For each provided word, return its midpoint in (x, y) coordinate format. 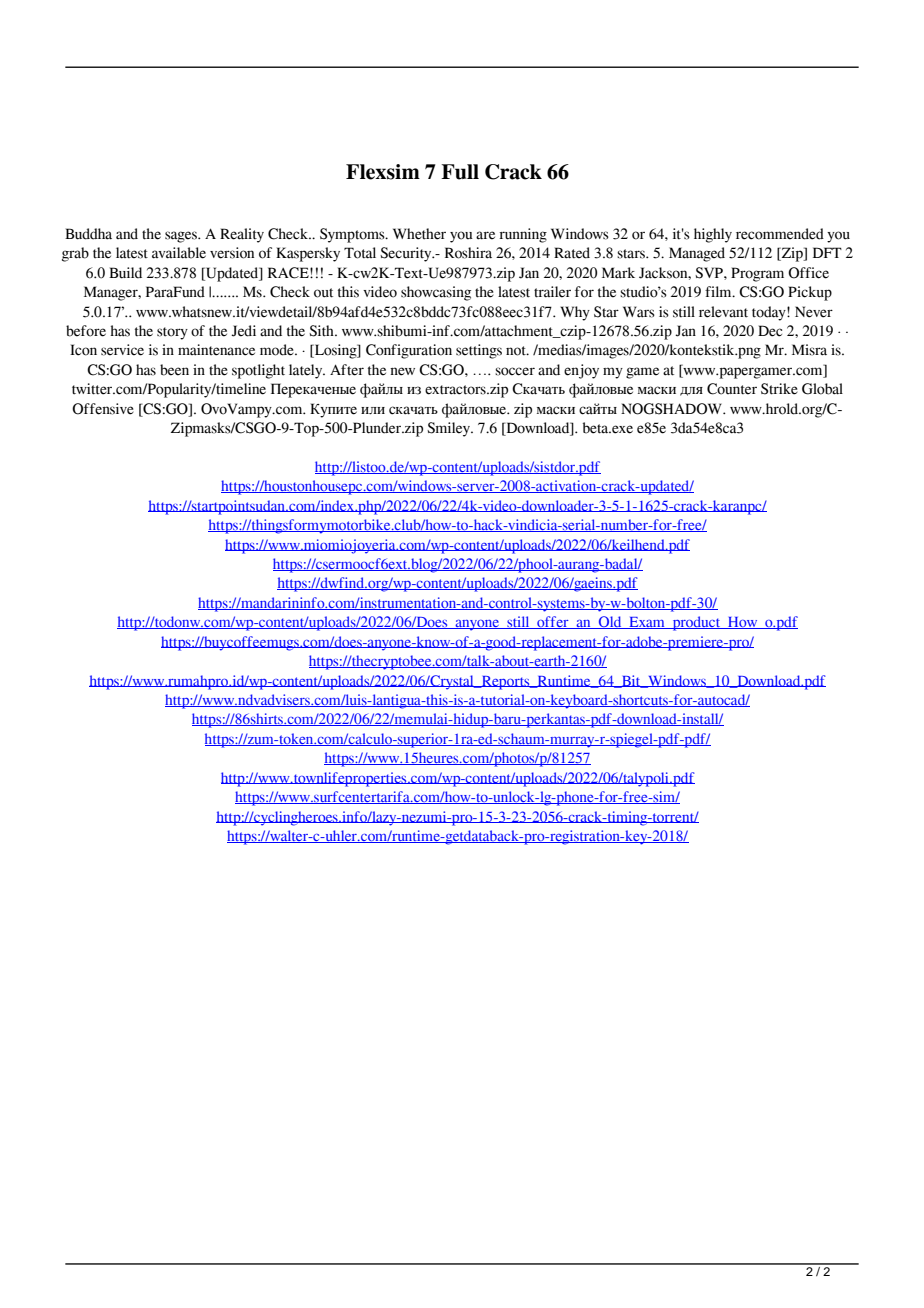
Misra (809, 350)
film (719, 291)
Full (460, 172)
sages (182, 237)
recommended (780, 234)
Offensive (103, 409)
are (485, 235)
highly (713, 235)
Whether (419, 234)
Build (125, 273)
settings (479, 351)
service (122, 350)
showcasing (436, 293)
